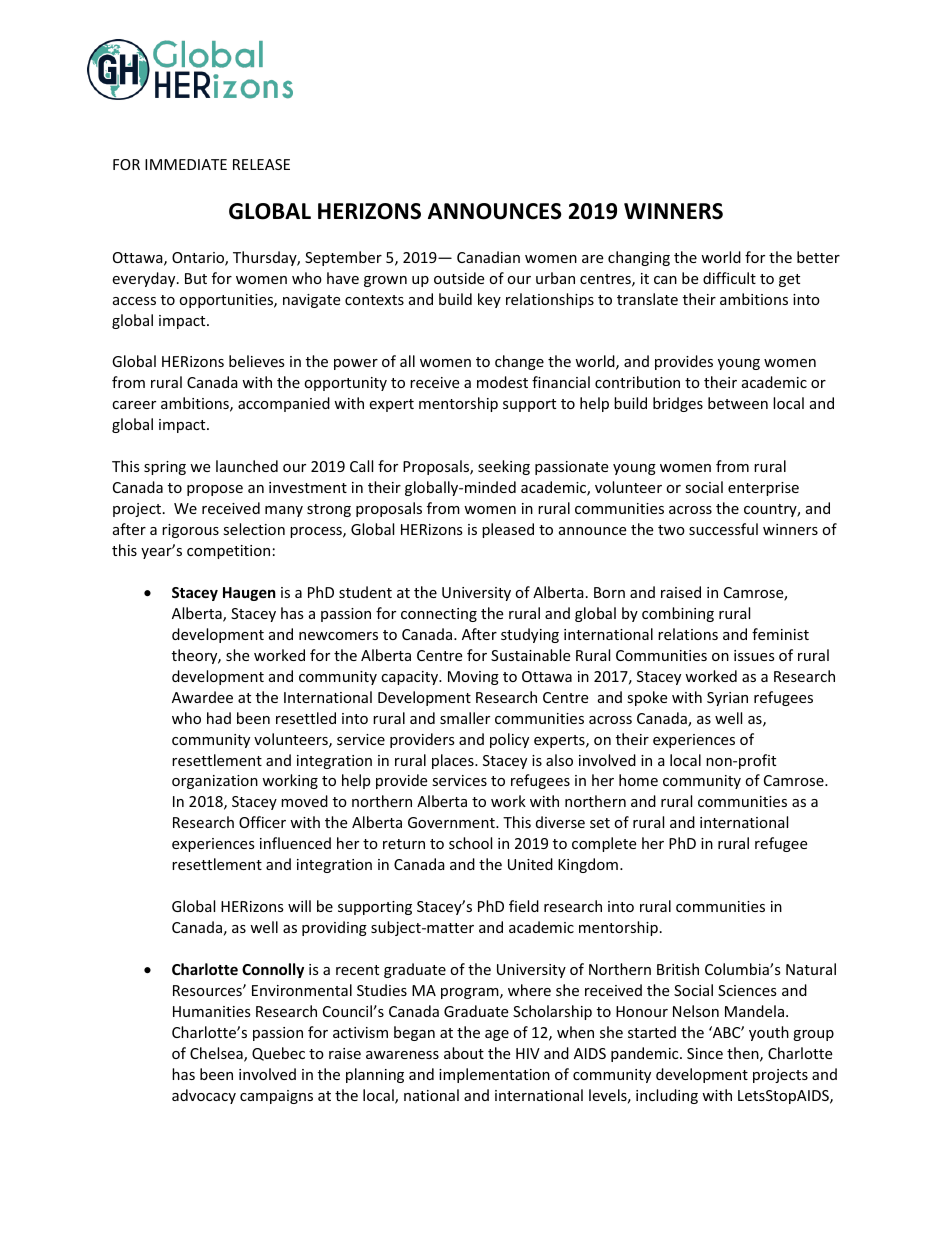 The width and height of the page is (952, 1233). I want to click on competition, so click(228, 552).
